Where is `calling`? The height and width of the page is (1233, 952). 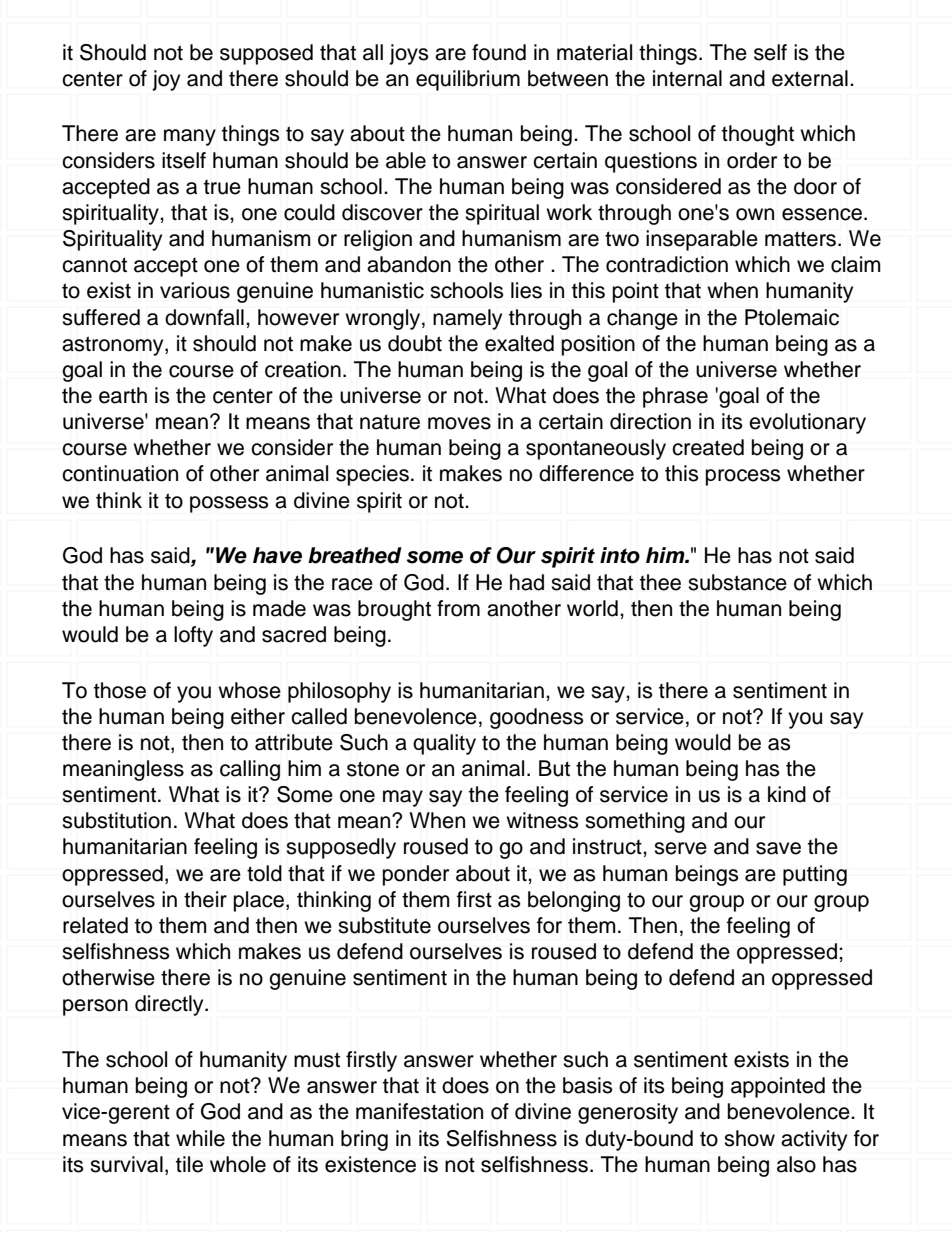 calling is located at coordinates (250, 770).
